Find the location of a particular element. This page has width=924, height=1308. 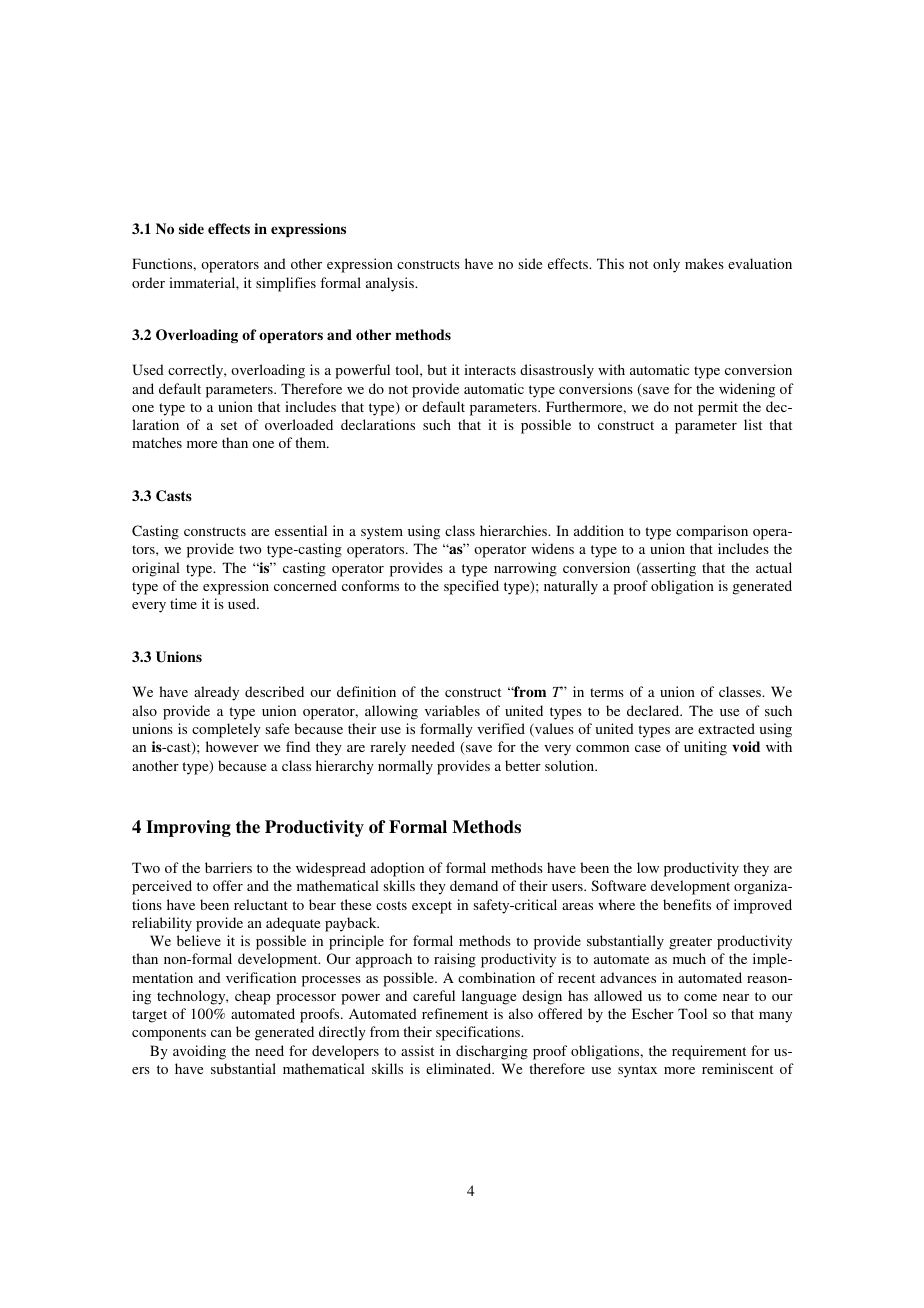

can is located at coordinates (221, 1033).
